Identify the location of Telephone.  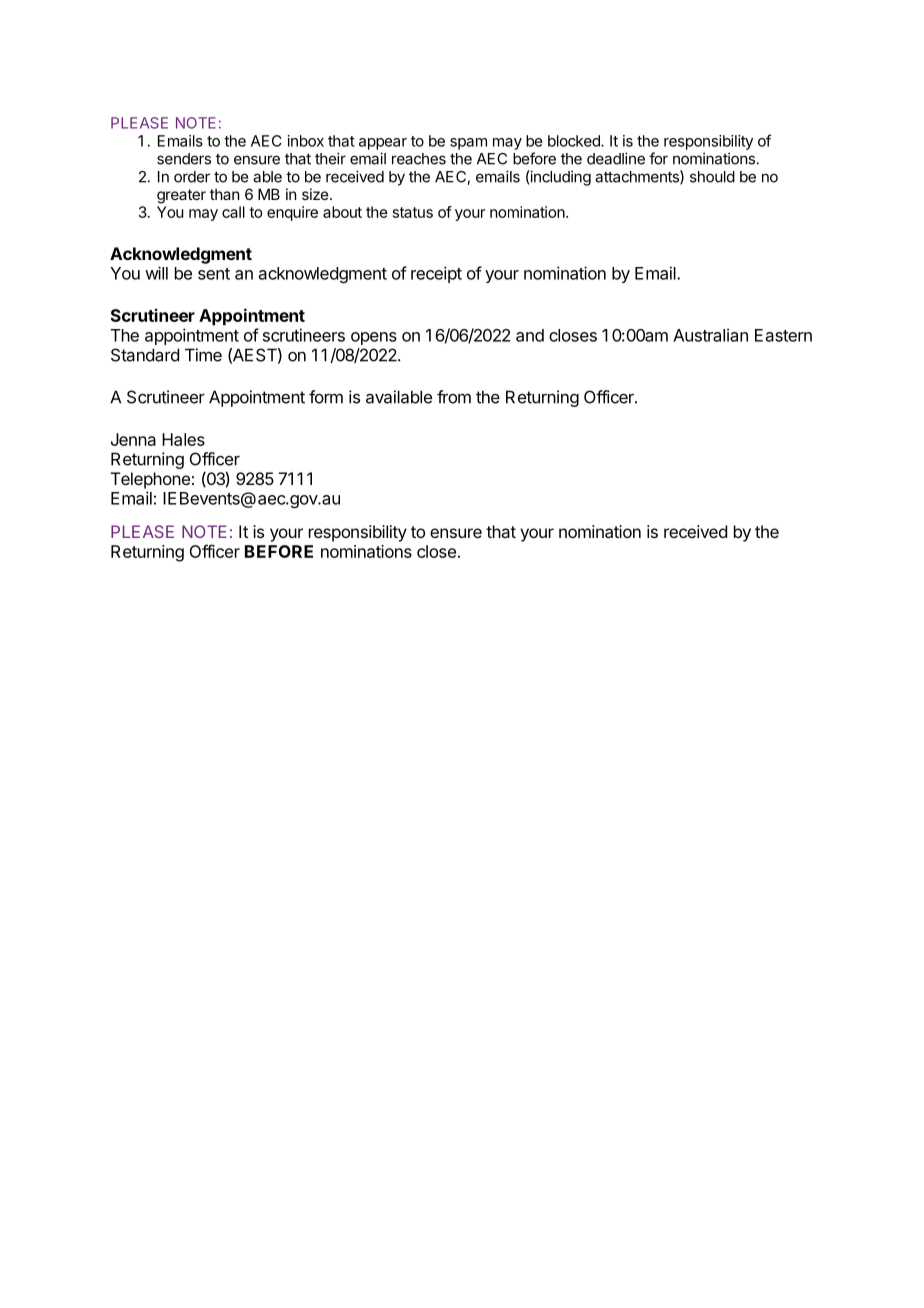
(150, 480).
